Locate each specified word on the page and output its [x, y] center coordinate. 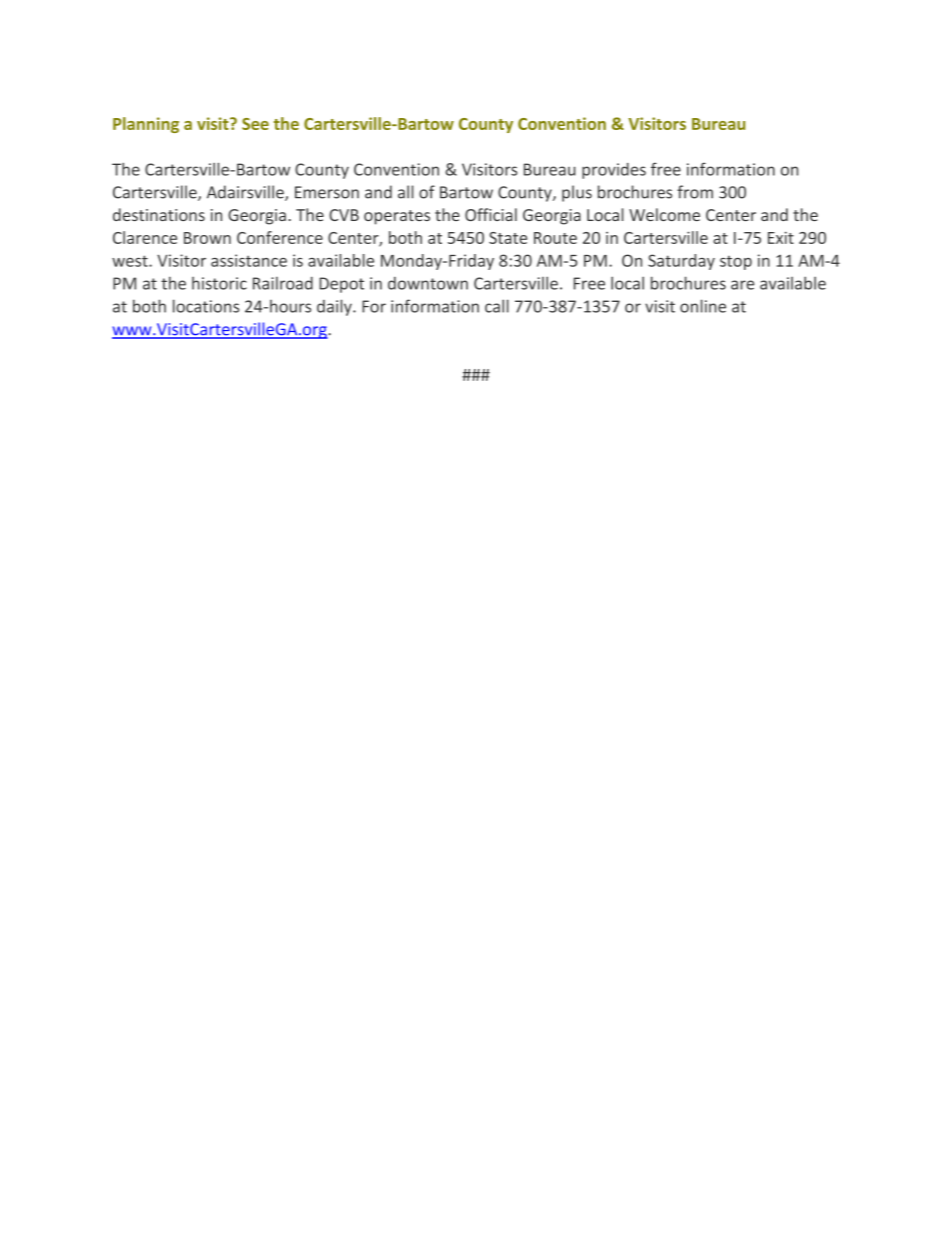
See [255, 124]
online [703, 306]
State [508, 238]
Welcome [664, 214]
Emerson [327, 192]
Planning [146, 125]
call [497, 306]
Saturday [681, 262]
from [695, 192]
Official [491, 214]
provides [614, 171]
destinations [159, 214]
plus [577, 193]
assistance [249, 260]
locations [206, 306]
